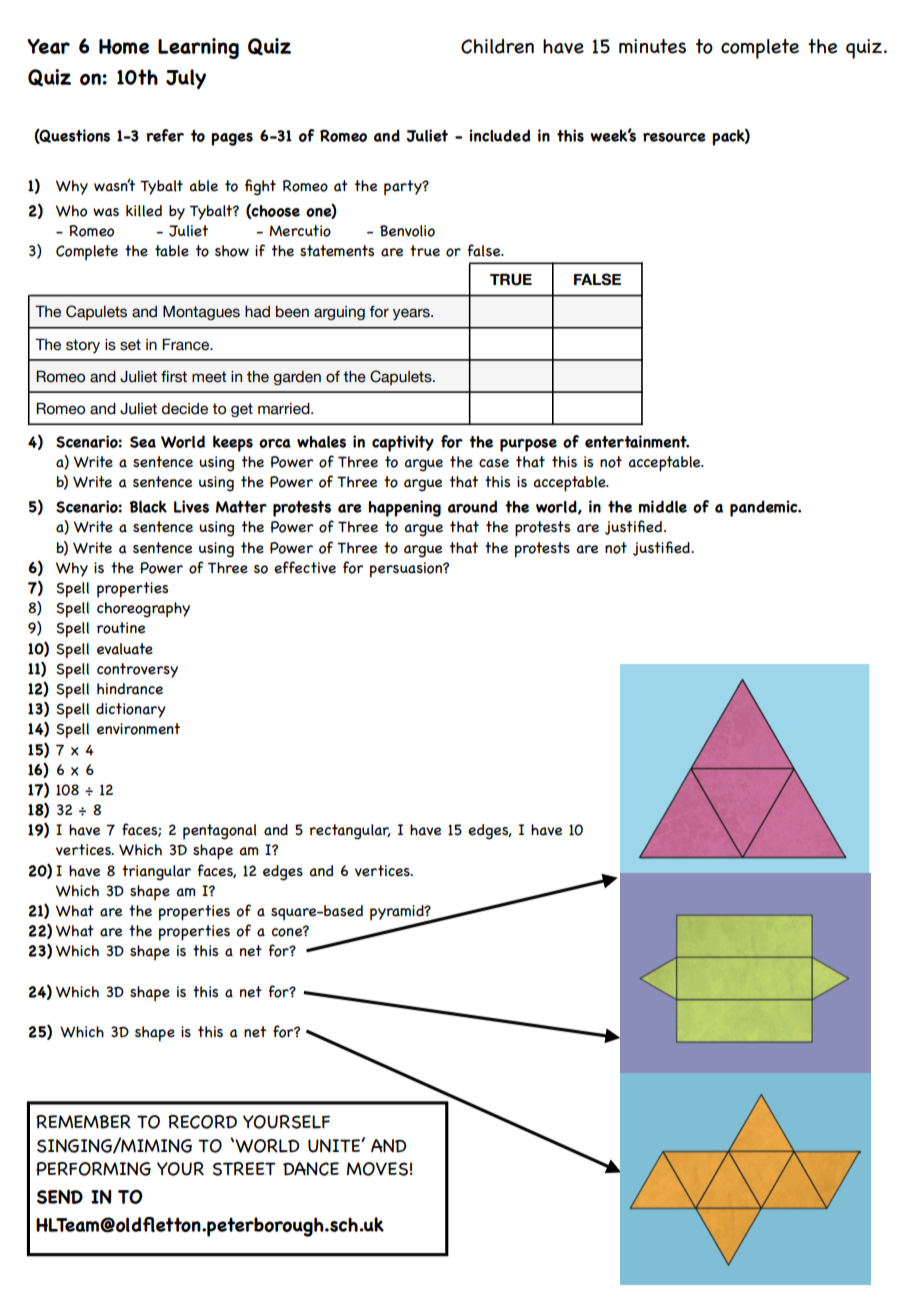  Describe the element at coordinates (497, 46) in the screenshot. I see `Children` at that location.
